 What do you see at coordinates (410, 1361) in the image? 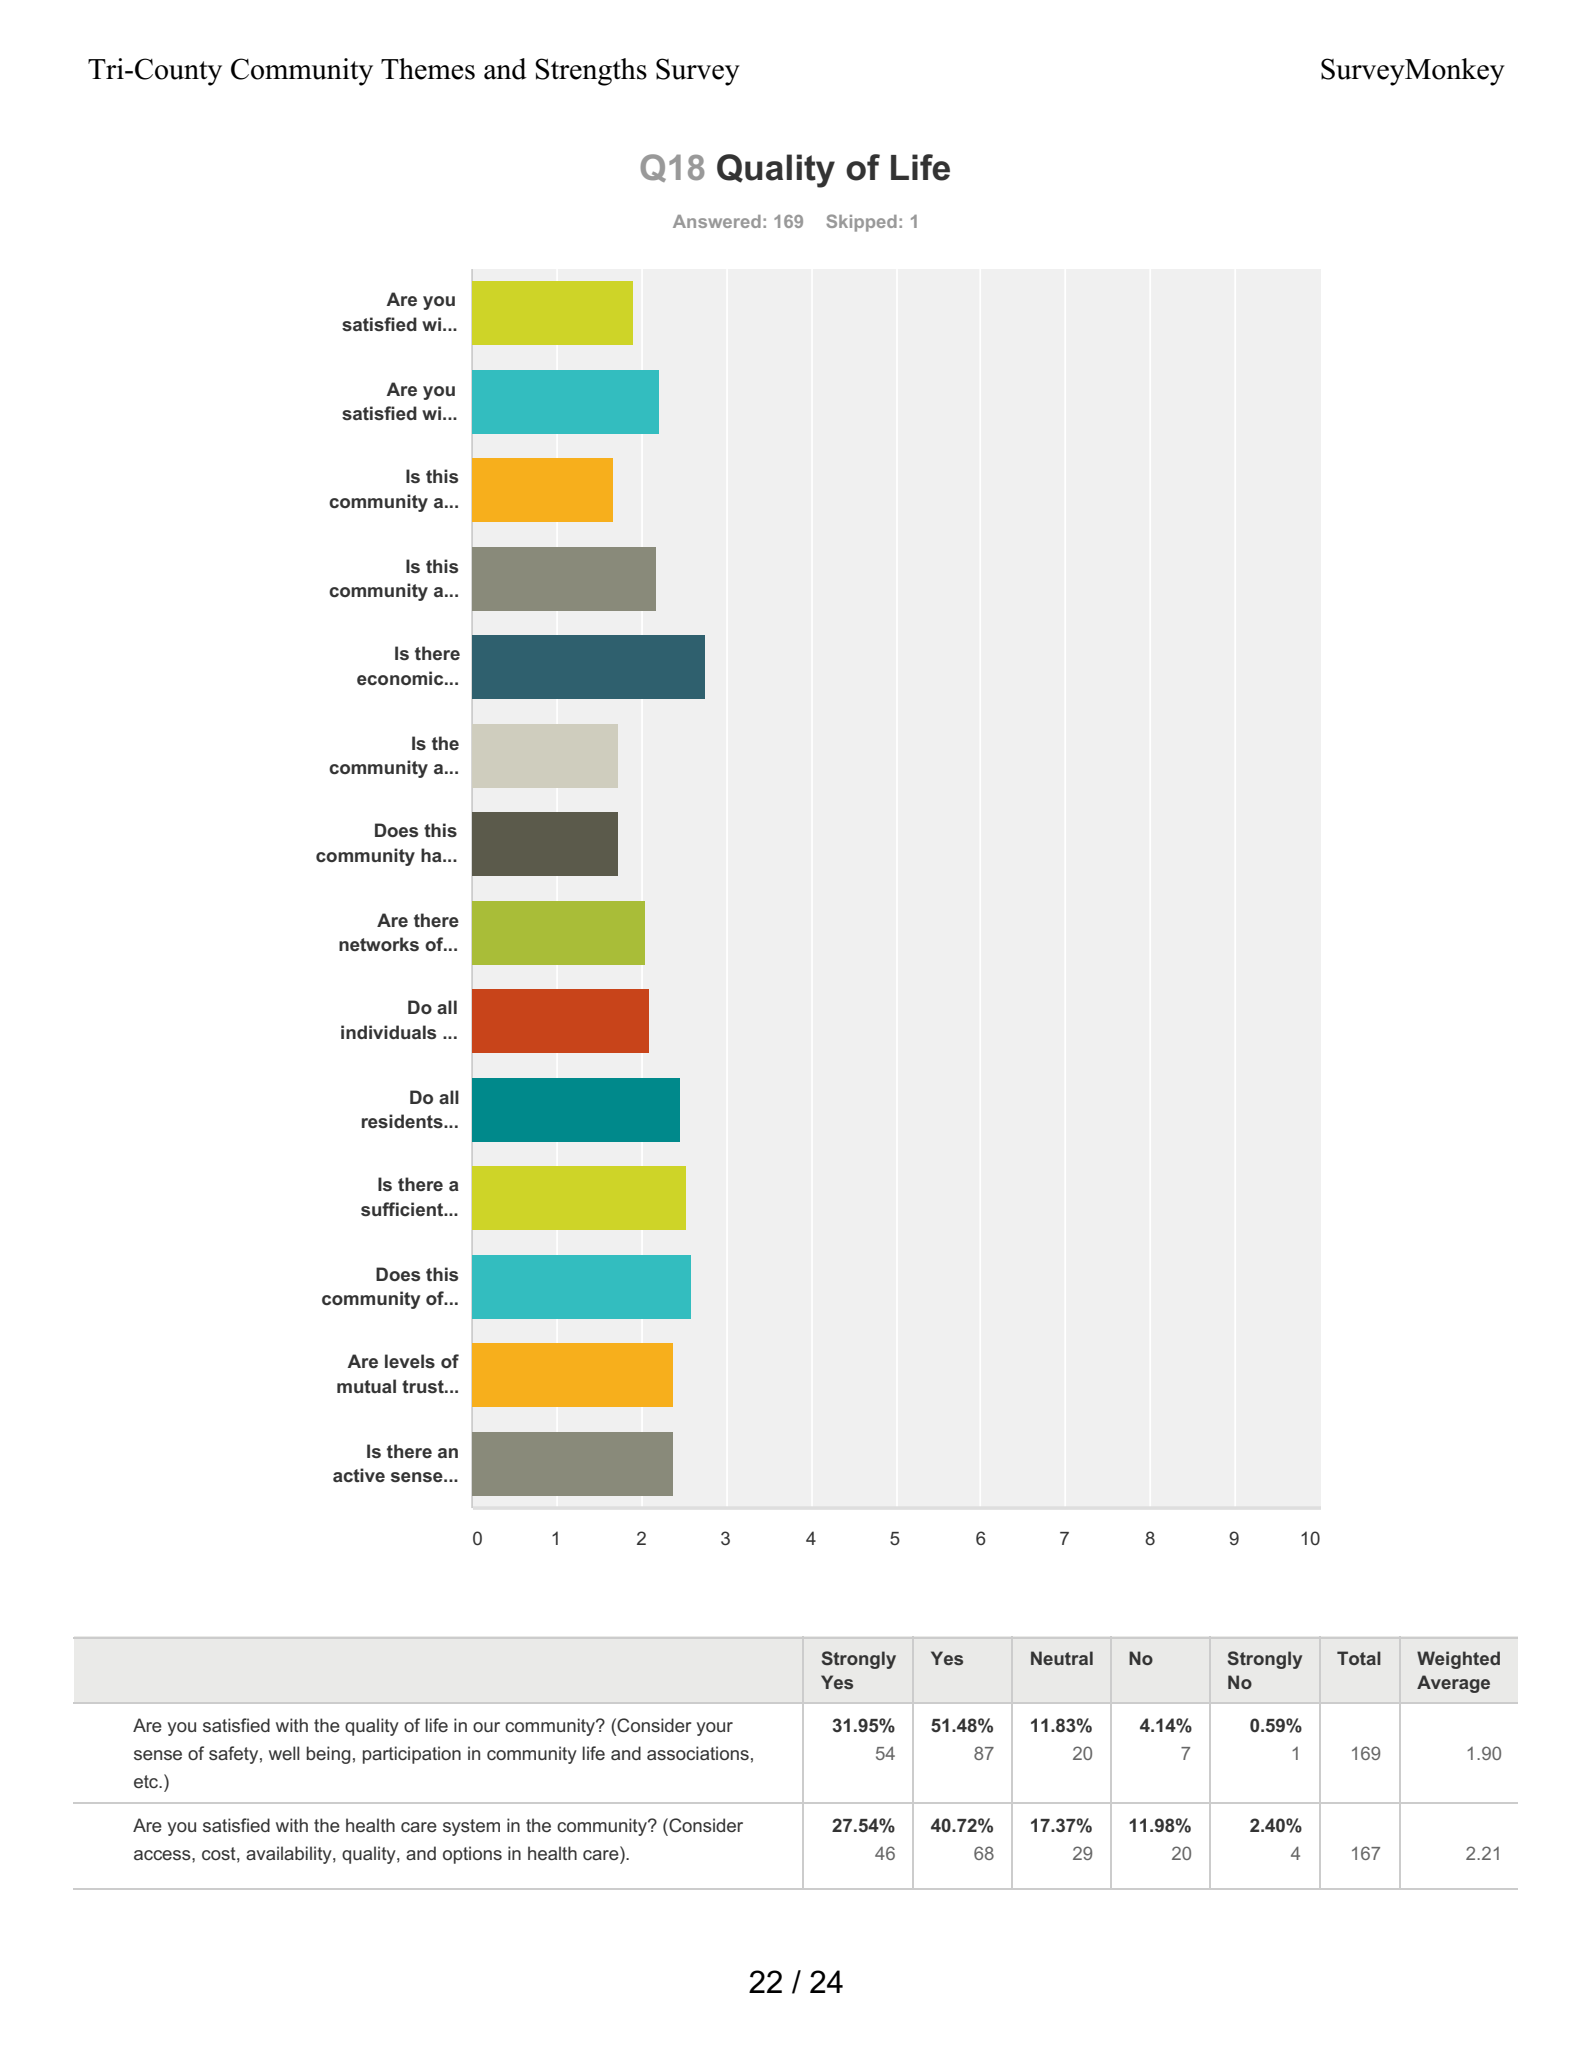
I see `levels` at bounding box center [410, 1361].
